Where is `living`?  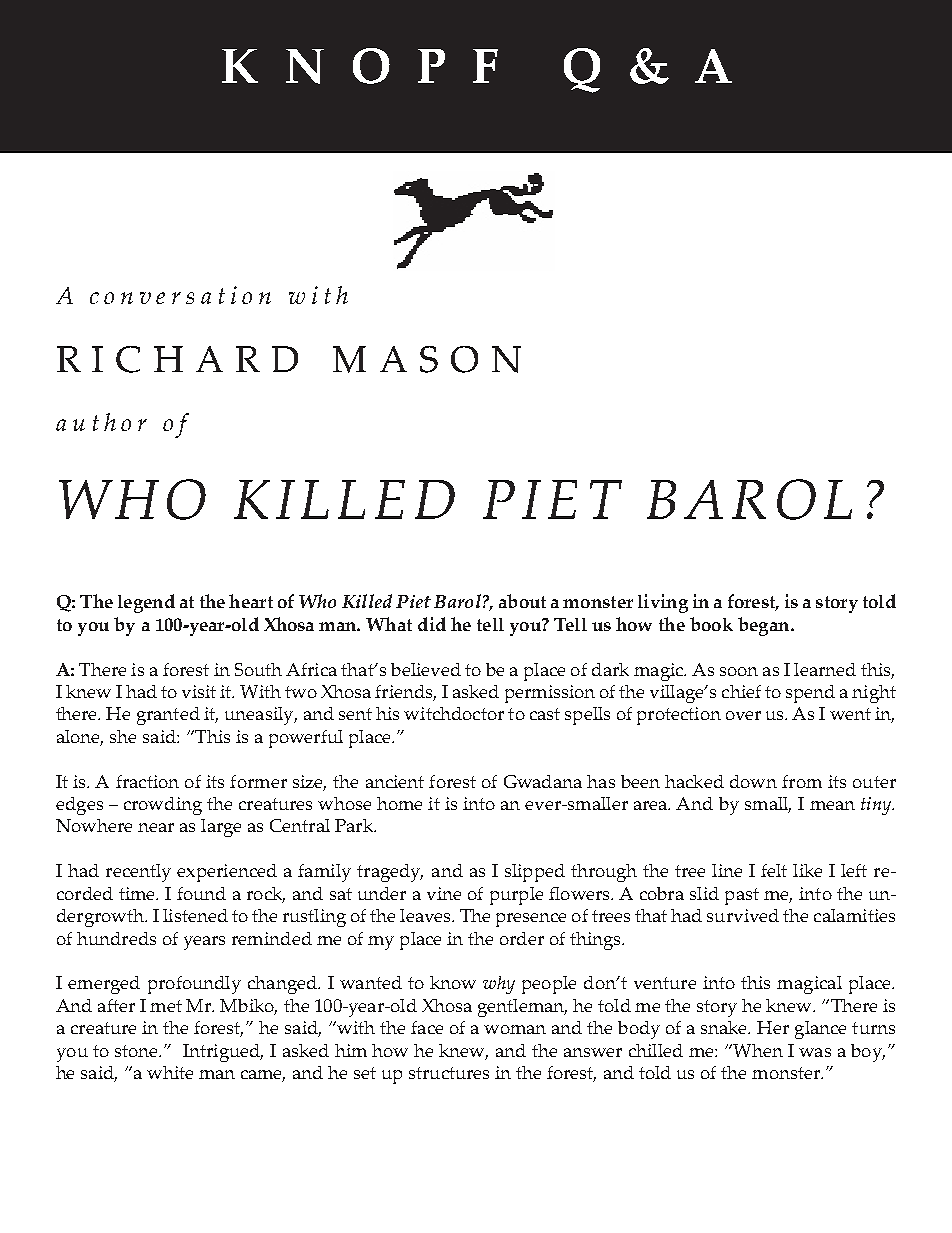 living is located at coordinates (663, 603).
